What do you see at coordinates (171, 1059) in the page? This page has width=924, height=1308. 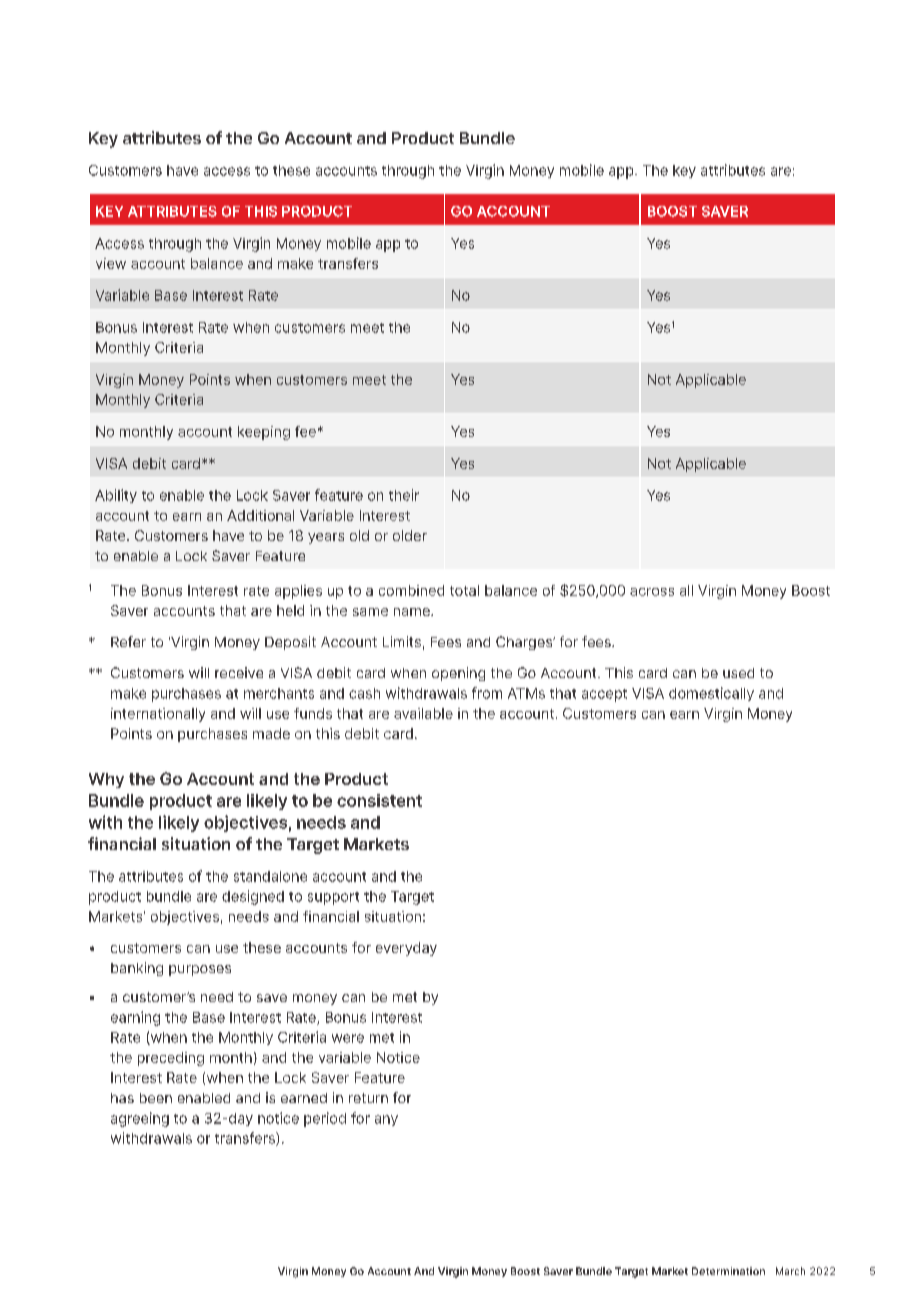 I see `preceding` at bounding box center [171, 1059].
